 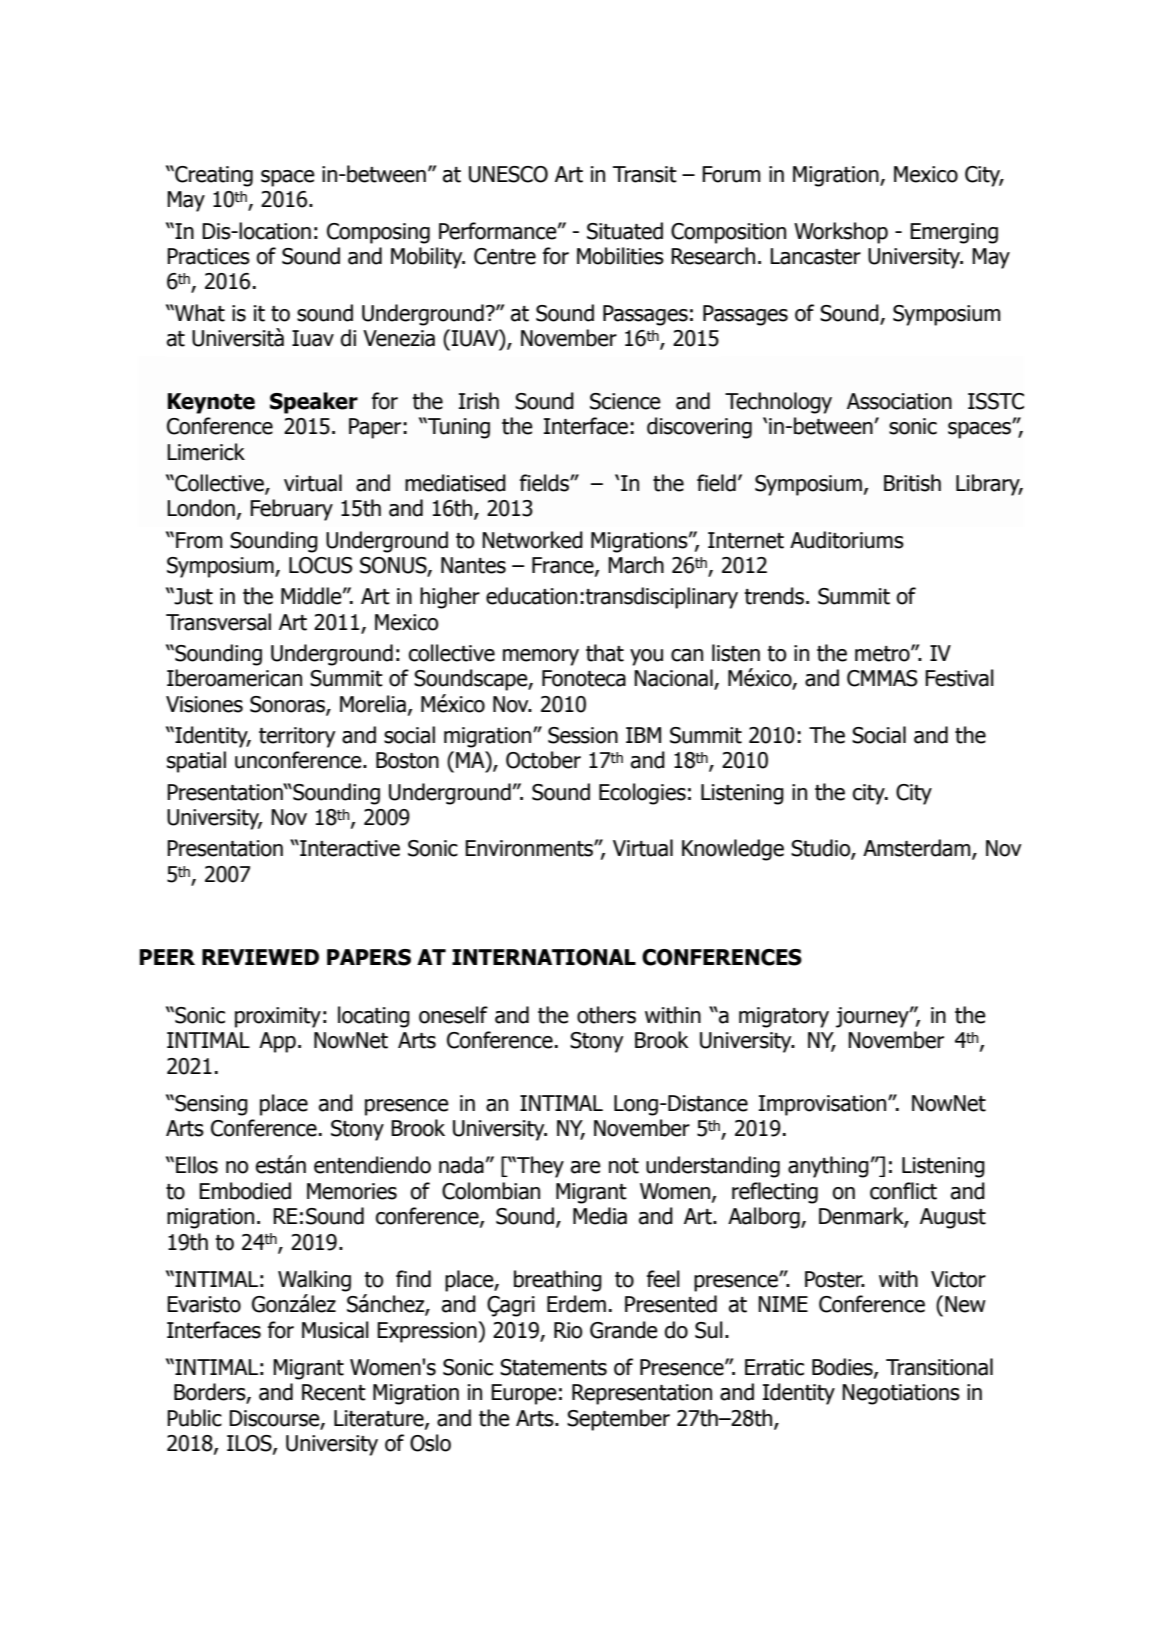 I want to click on others, so click(x=606, y=1015).
